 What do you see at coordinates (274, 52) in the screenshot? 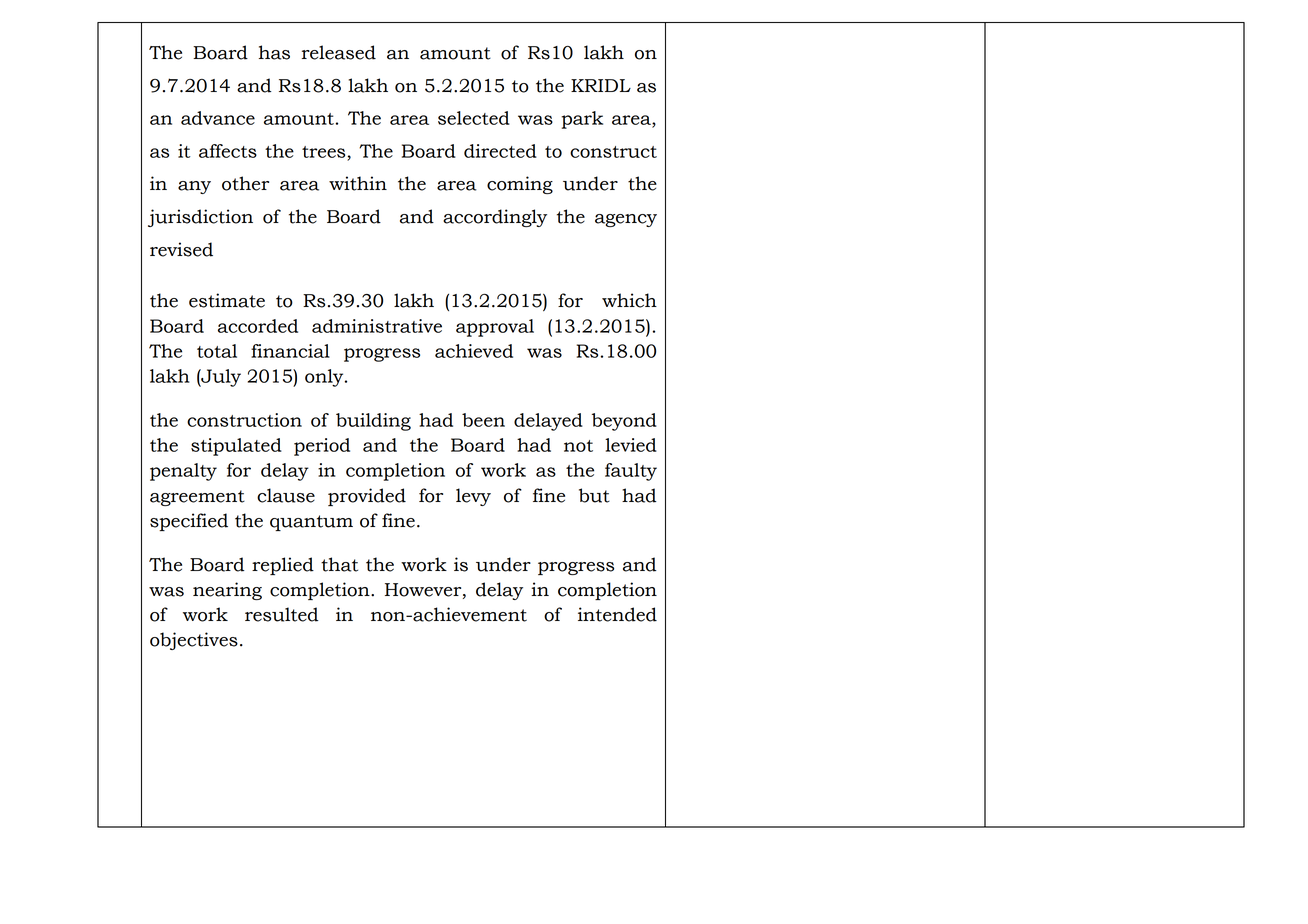
I see `has` at bounding box center [274, 52].
